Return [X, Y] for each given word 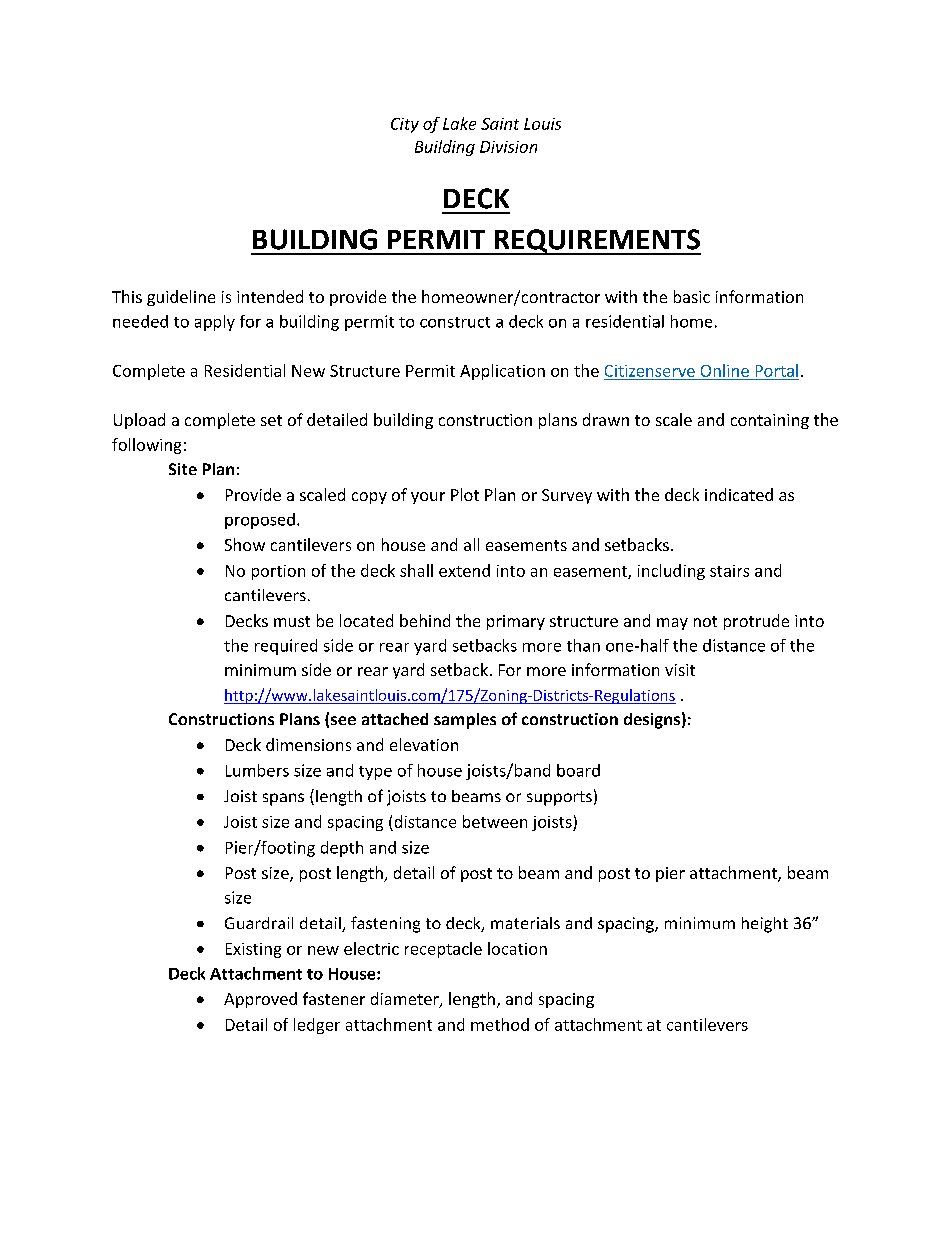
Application [502, 372]
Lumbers [257, 770]
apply [215, 323]
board [578, 770]
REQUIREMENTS [596, 242]
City [405, 125]
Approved [260, 1000]
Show [245, 544]
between [495, 821]
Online [725, 370]
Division [508, 147]
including [671, 572]
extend [464, 570]
